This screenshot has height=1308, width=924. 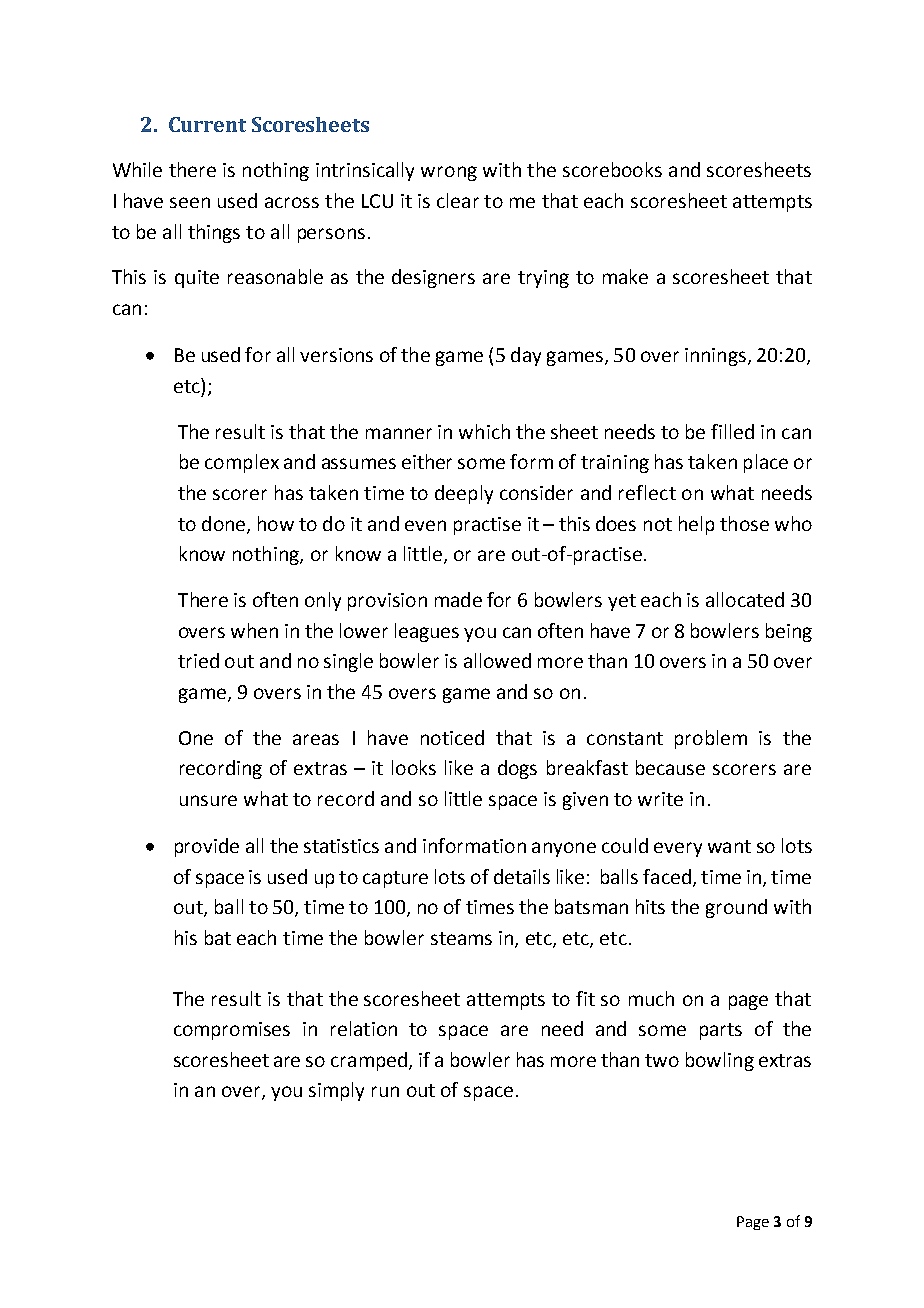 What do you see at coordinates (729, 846) in the screenshot?
I see `want` at bounding box center [729, 846].
